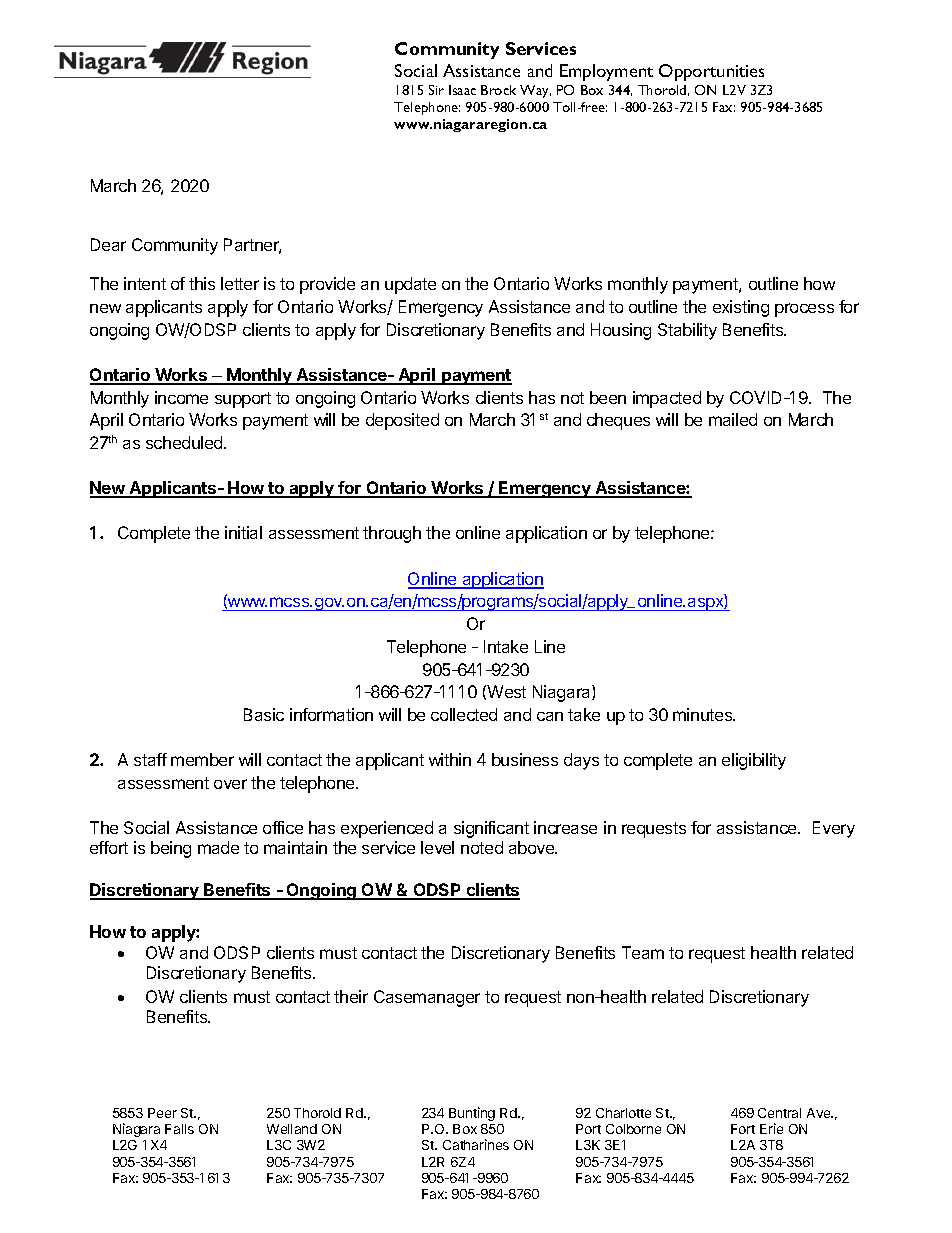  Describe the element at coordinates (779, 1113) in the image. I see `Central` at that location.
